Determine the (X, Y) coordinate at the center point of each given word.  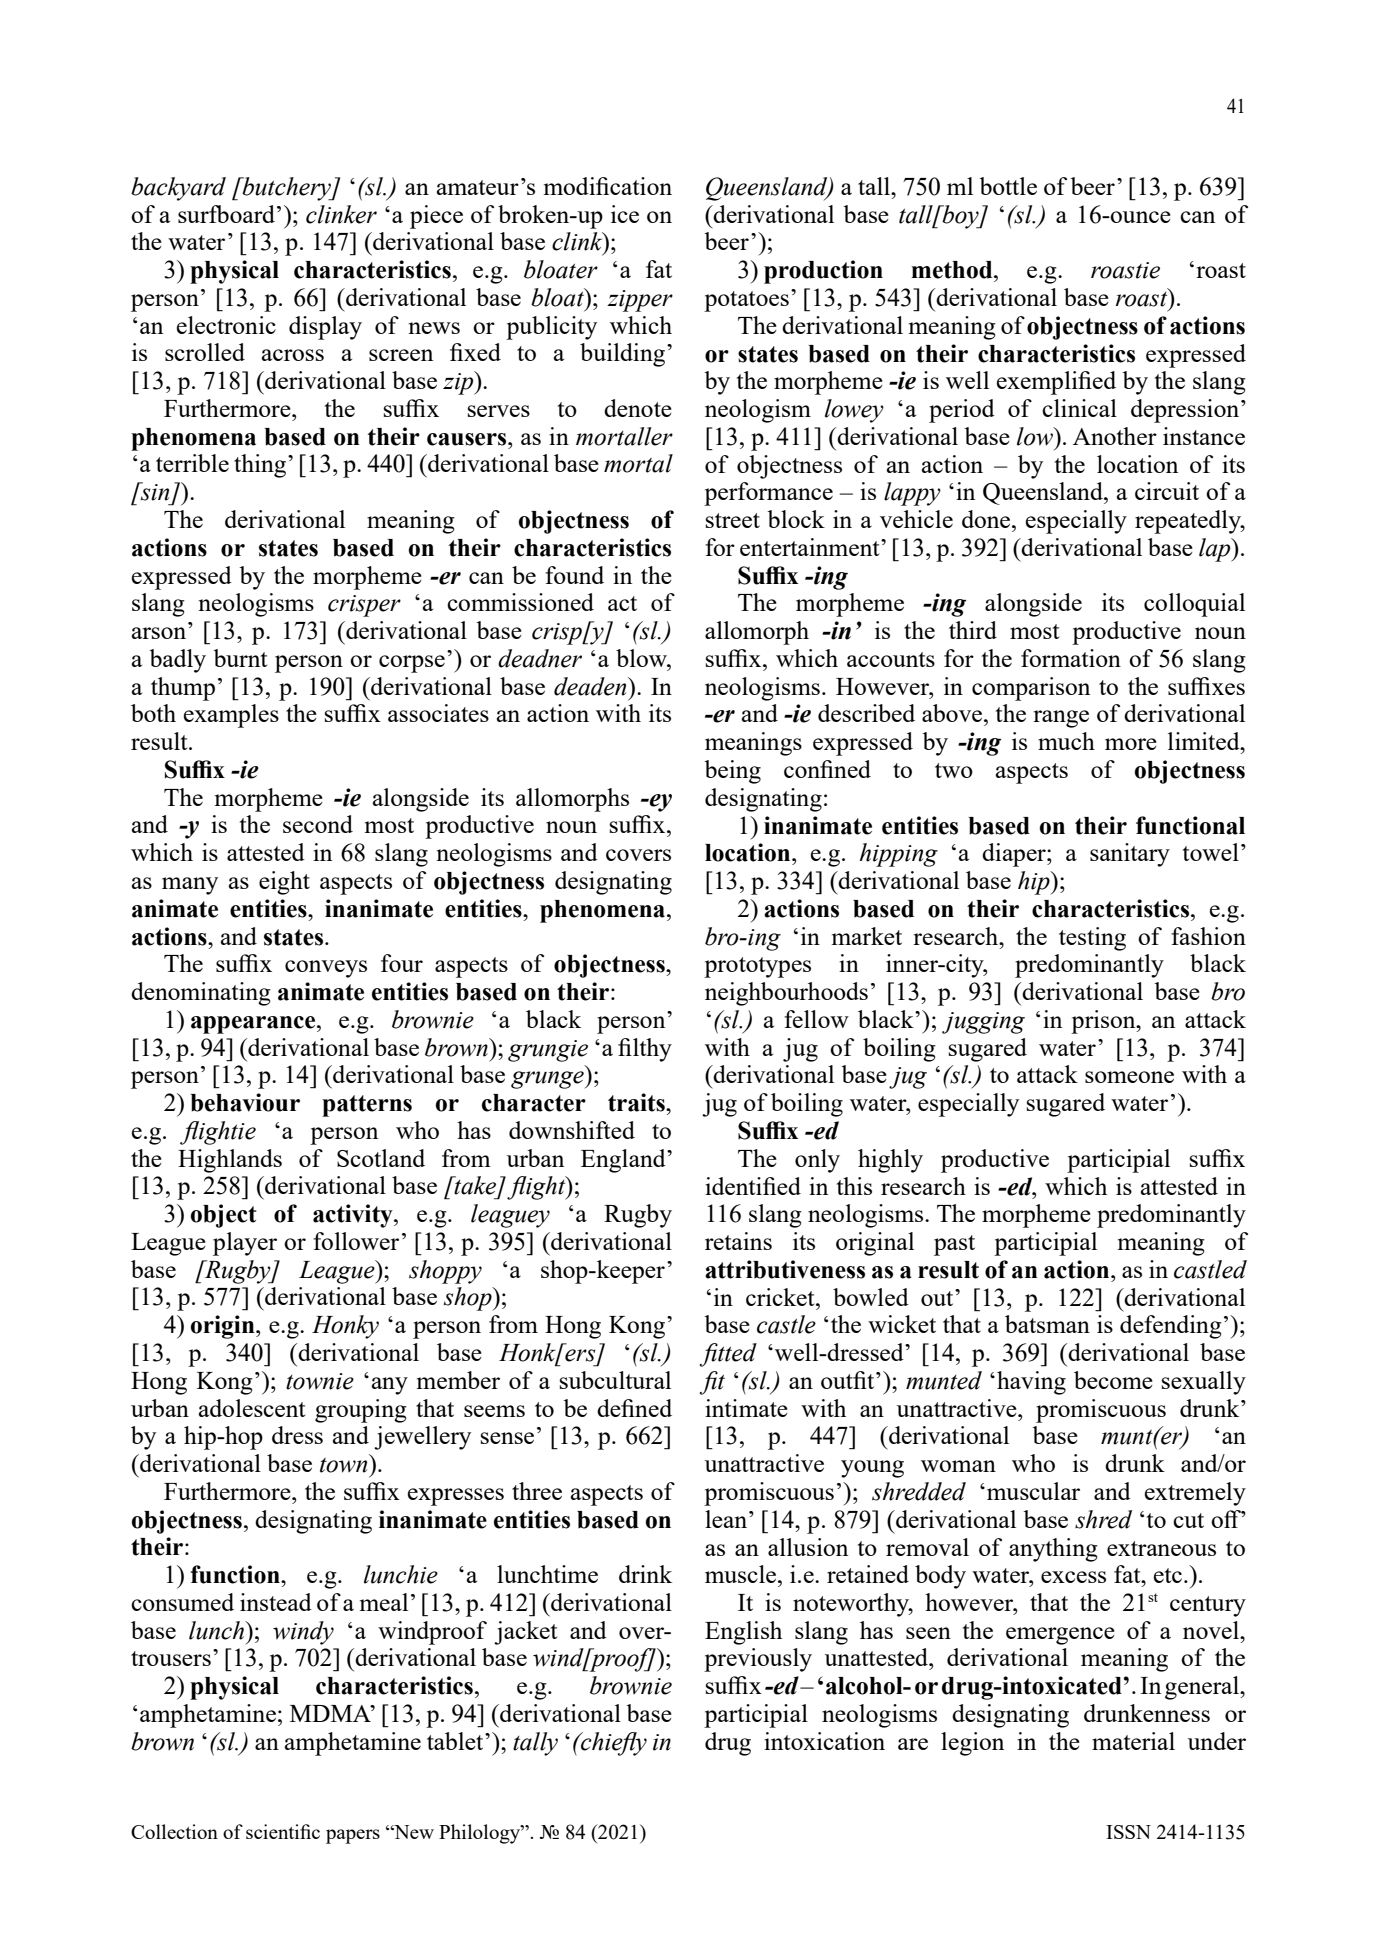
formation (1071, 658)
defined (634, 1408)
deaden (591, 686)
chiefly (613, 1744)
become (1113, 1380)
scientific (283, 1831)
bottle (1008, 186)
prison (1104, 1022)
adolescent (252, 1408)
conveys (326, 969)
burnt (240, 658)
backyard (178, 189)
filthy (645, 1050)
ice (625, 214)
